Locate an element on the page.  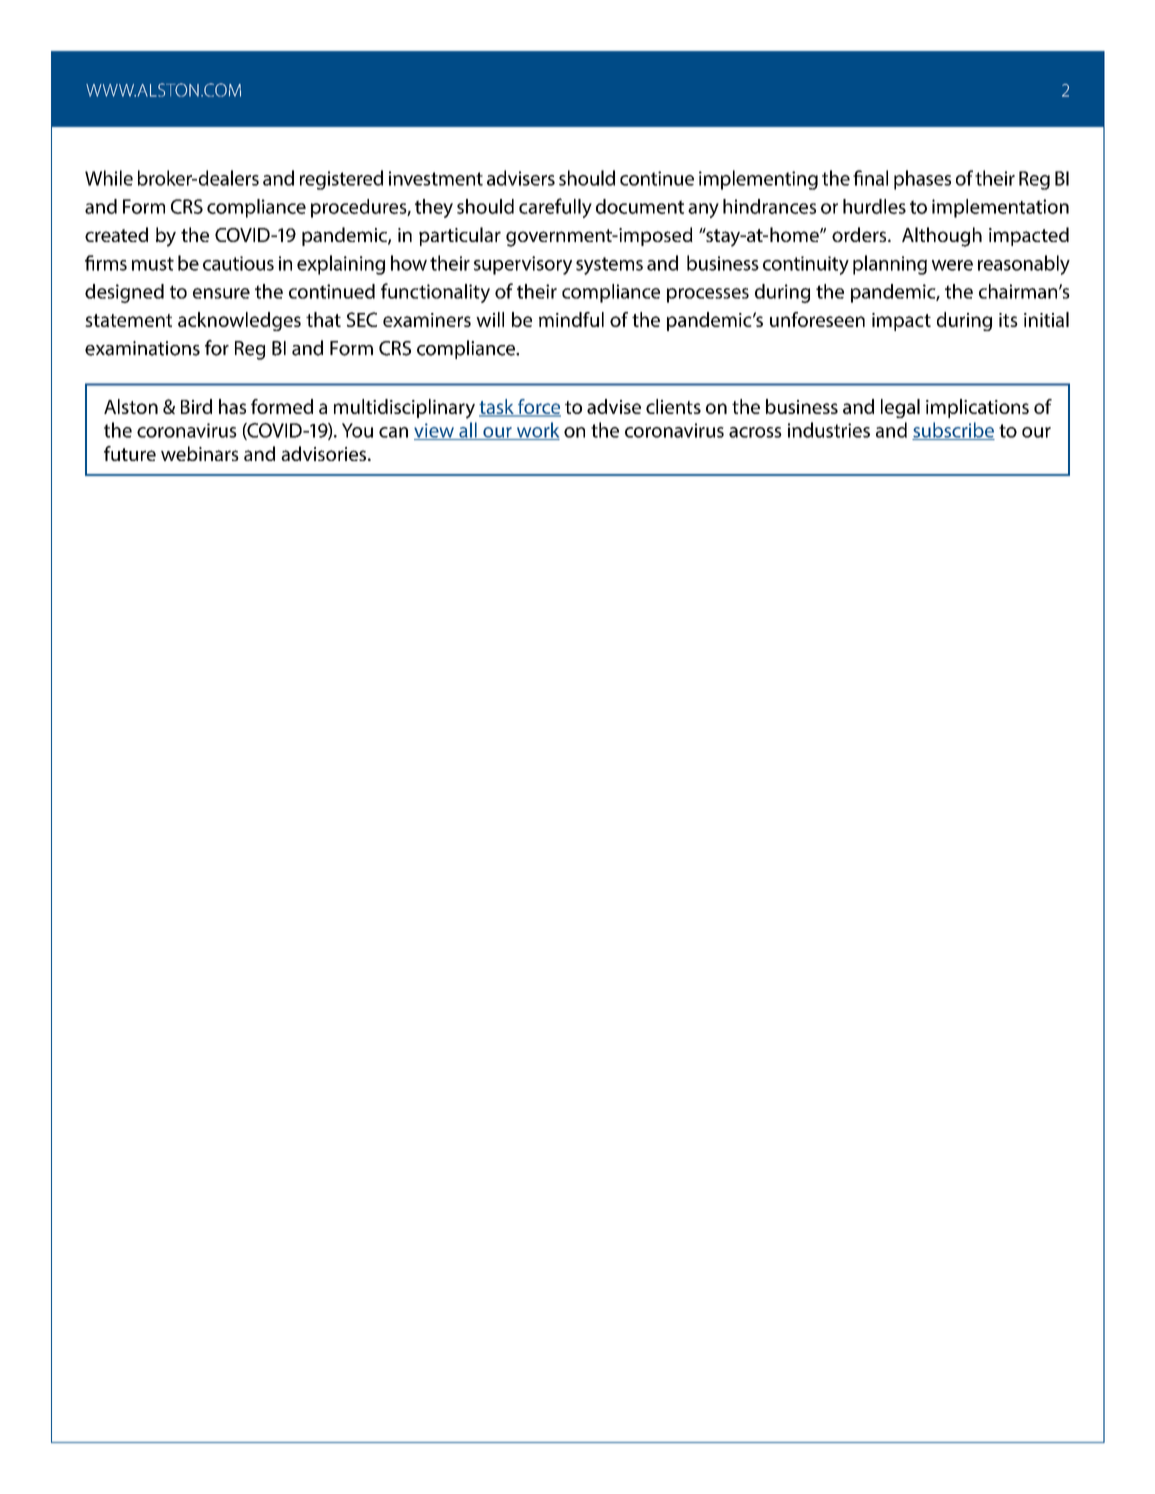
processes is located at coordinates (708, 295).
